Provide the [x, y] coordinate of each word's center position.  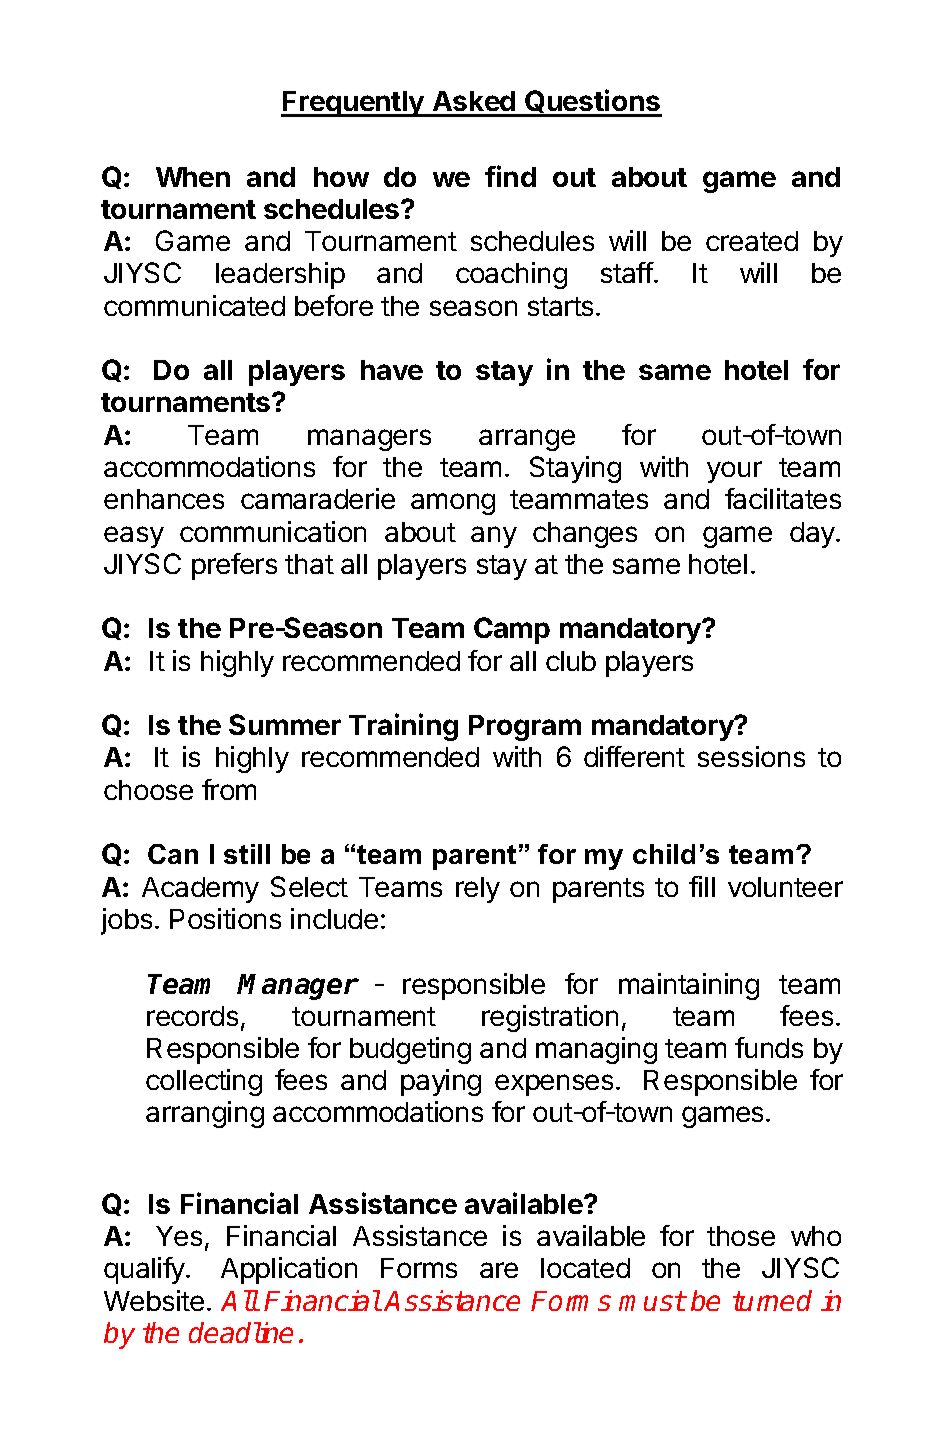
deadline [241, 1332]
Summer [285, 724]
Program [525, 728]
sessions [751, 756]
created [752, 241]
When [193, 177]
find [510, 176]
